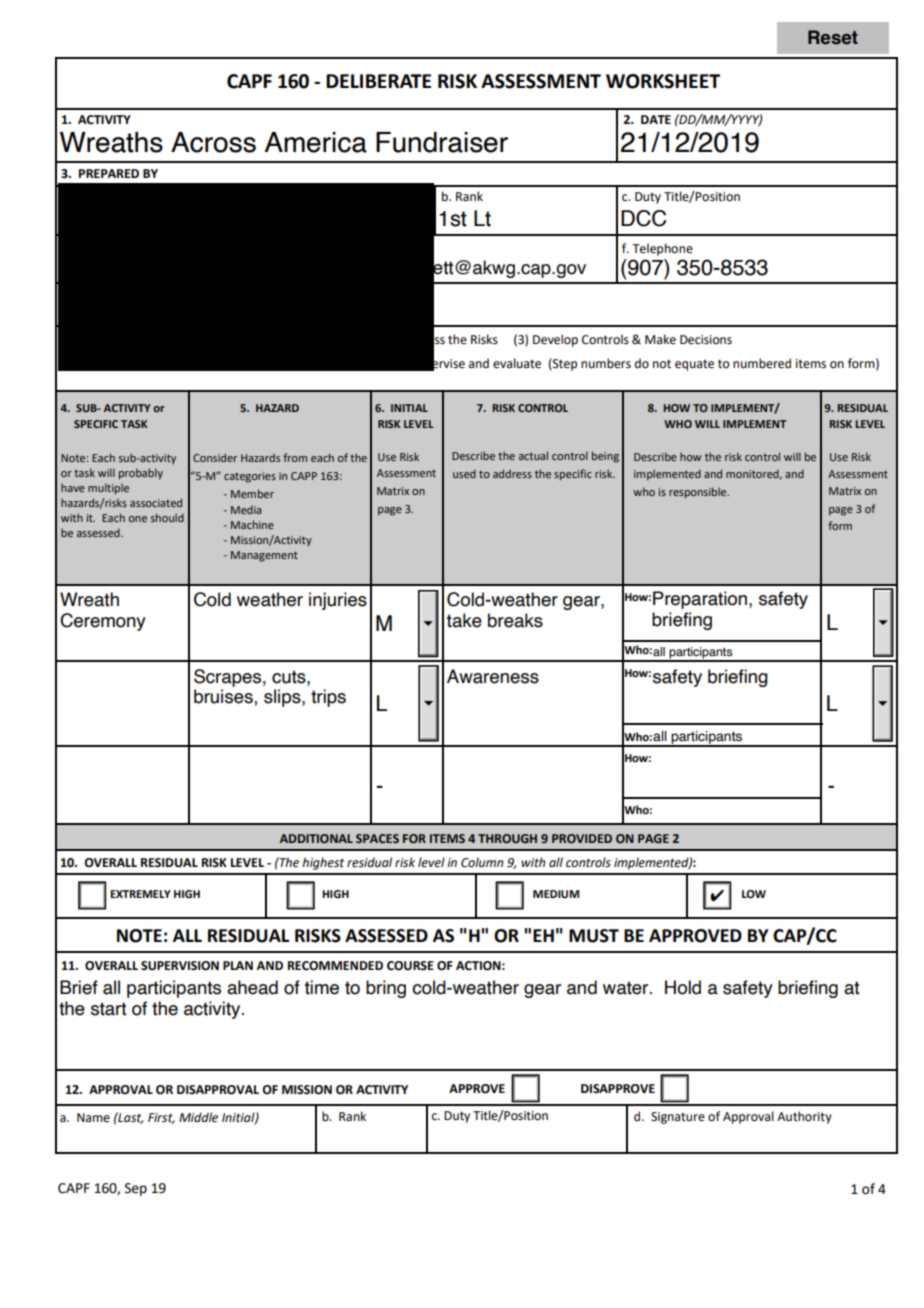  Describe the element at coordinates (442, 142) in the screenshot. I see `Fundraiser` at that location.
